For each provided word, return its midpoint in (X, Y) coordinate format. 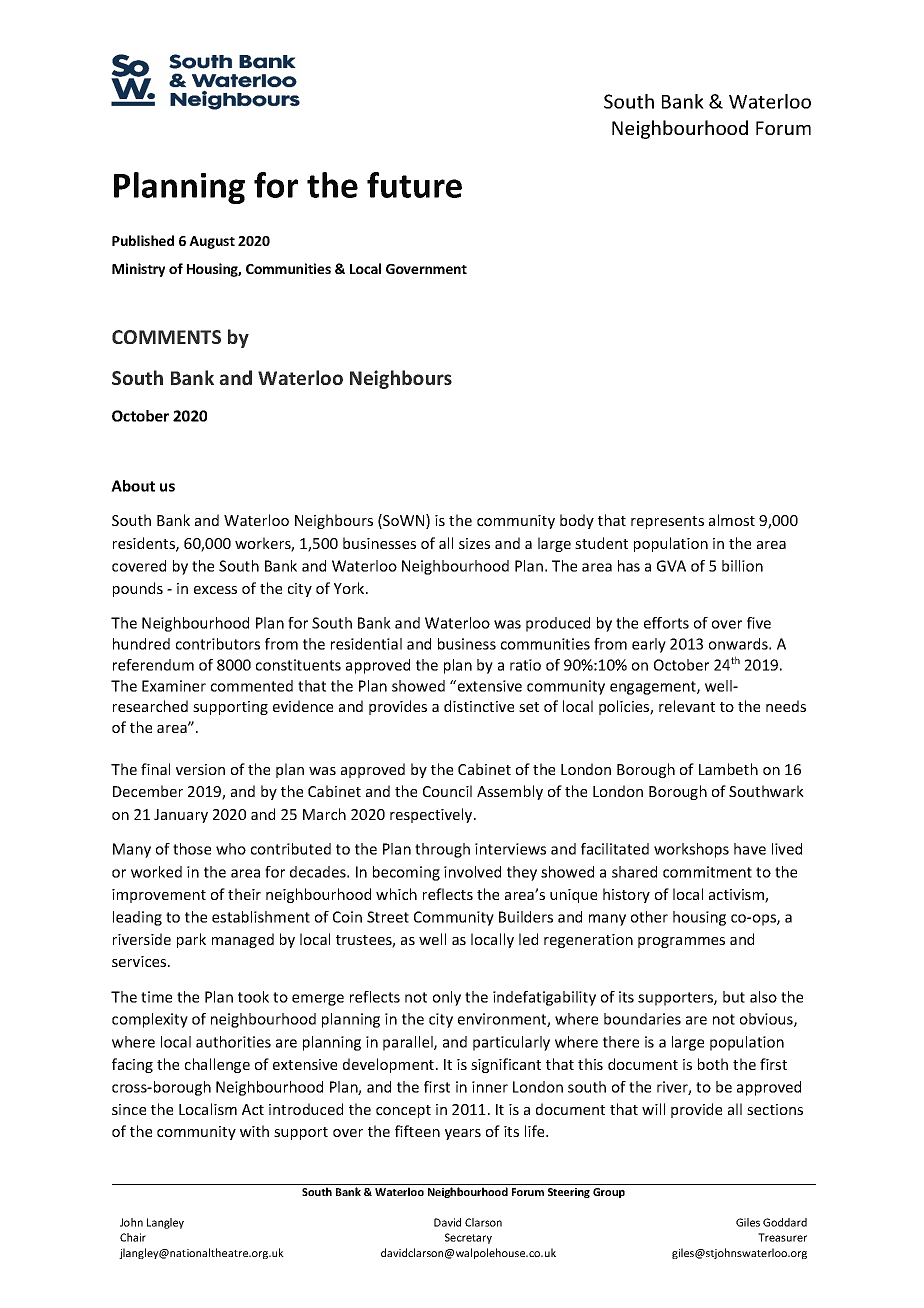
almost (732, 520)
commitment (707, 872)
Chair (133, 1237)
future (414, 185)
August (212, 242)
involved (472, 872)
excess (215, 590)
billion (742, 566)
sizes (474, 543)
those (192, 849)
